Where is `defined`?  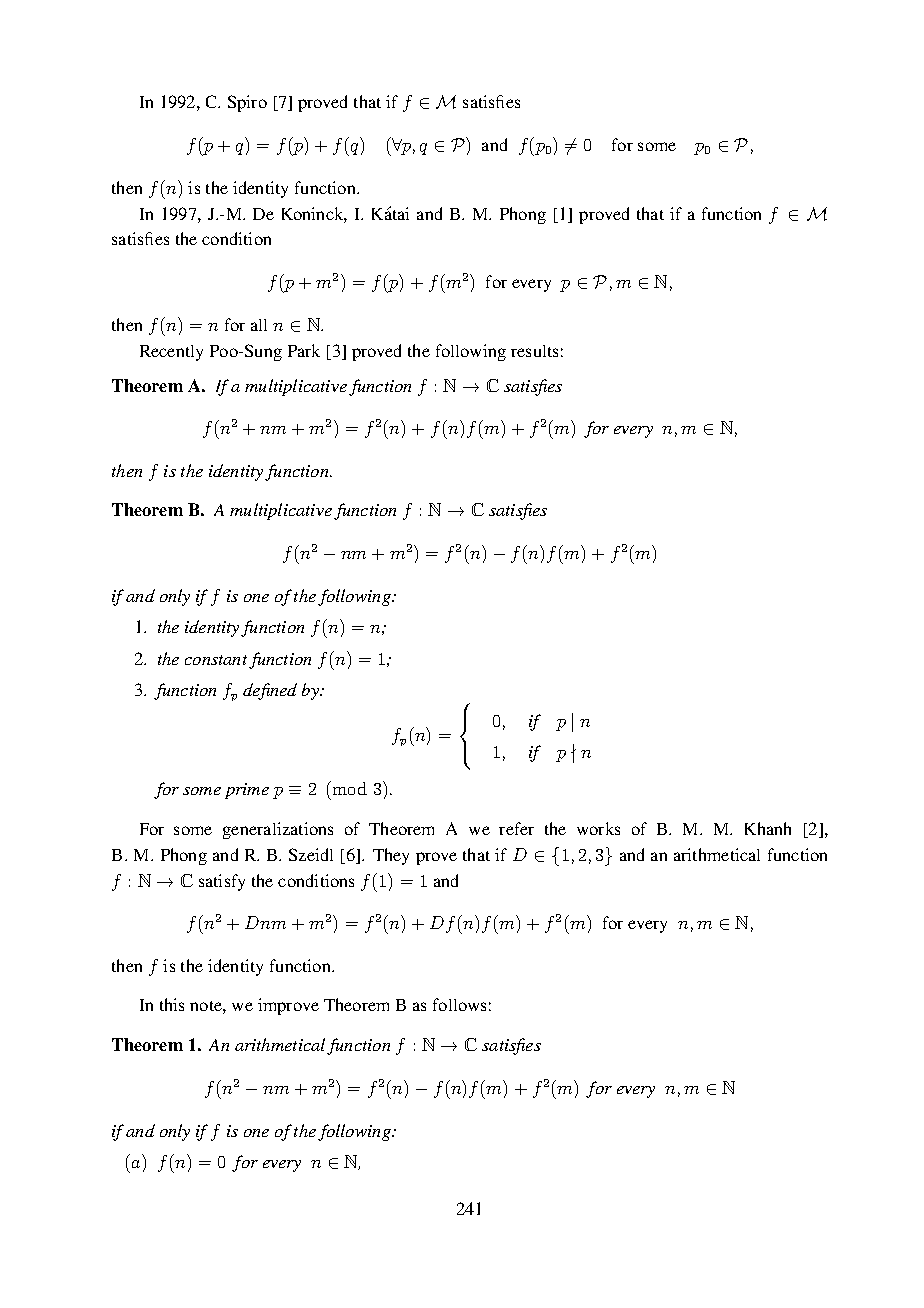 defined is located at coordinates (270, 691).
